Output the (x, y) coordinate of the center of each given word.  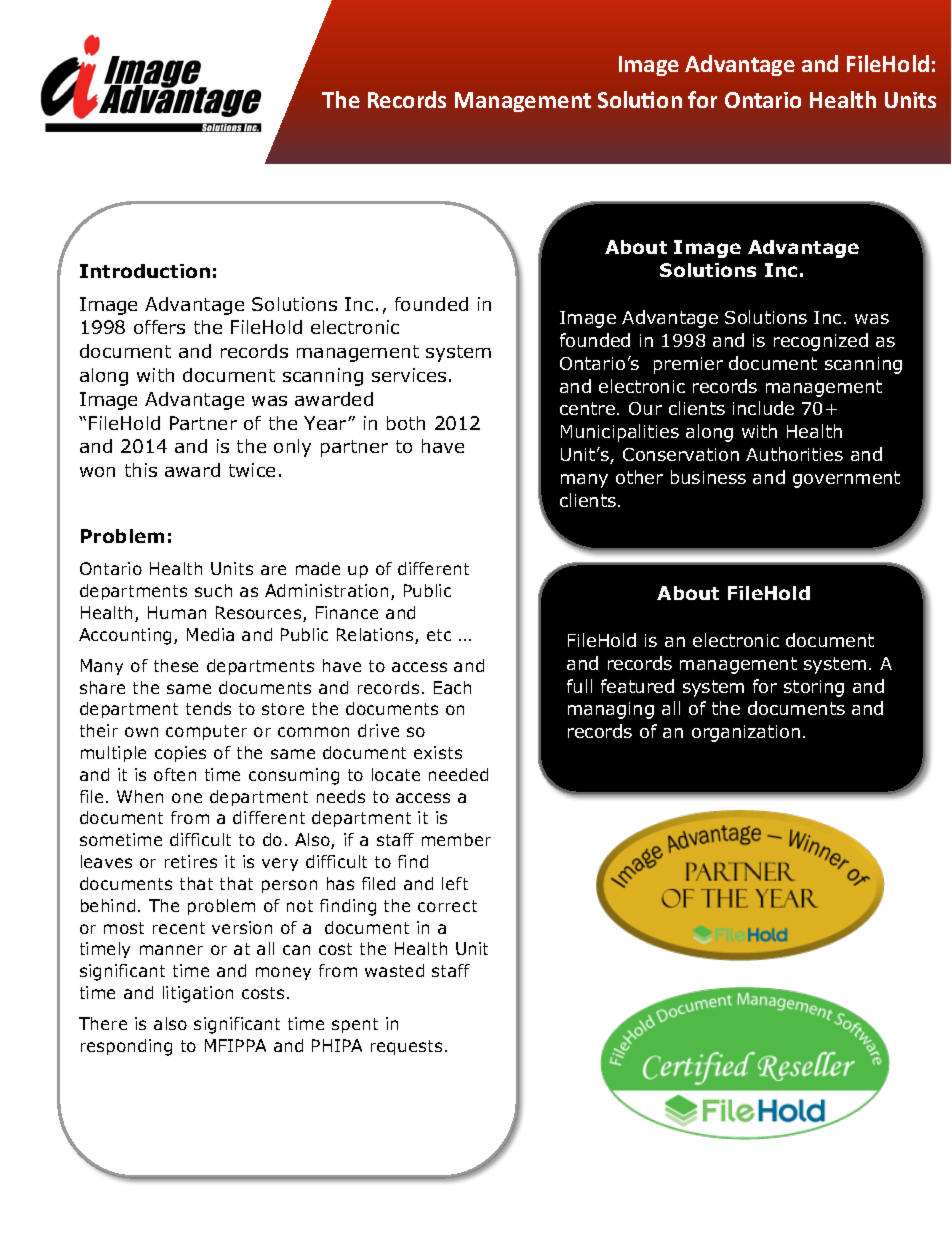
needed (458, 774)
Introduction (145, 271)
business (708, 477)
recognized (821, 342)
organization (746, 733)
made (318, 568)
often (175, 774)
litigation (198, 994)
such (213, 590)
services (409, 375)
